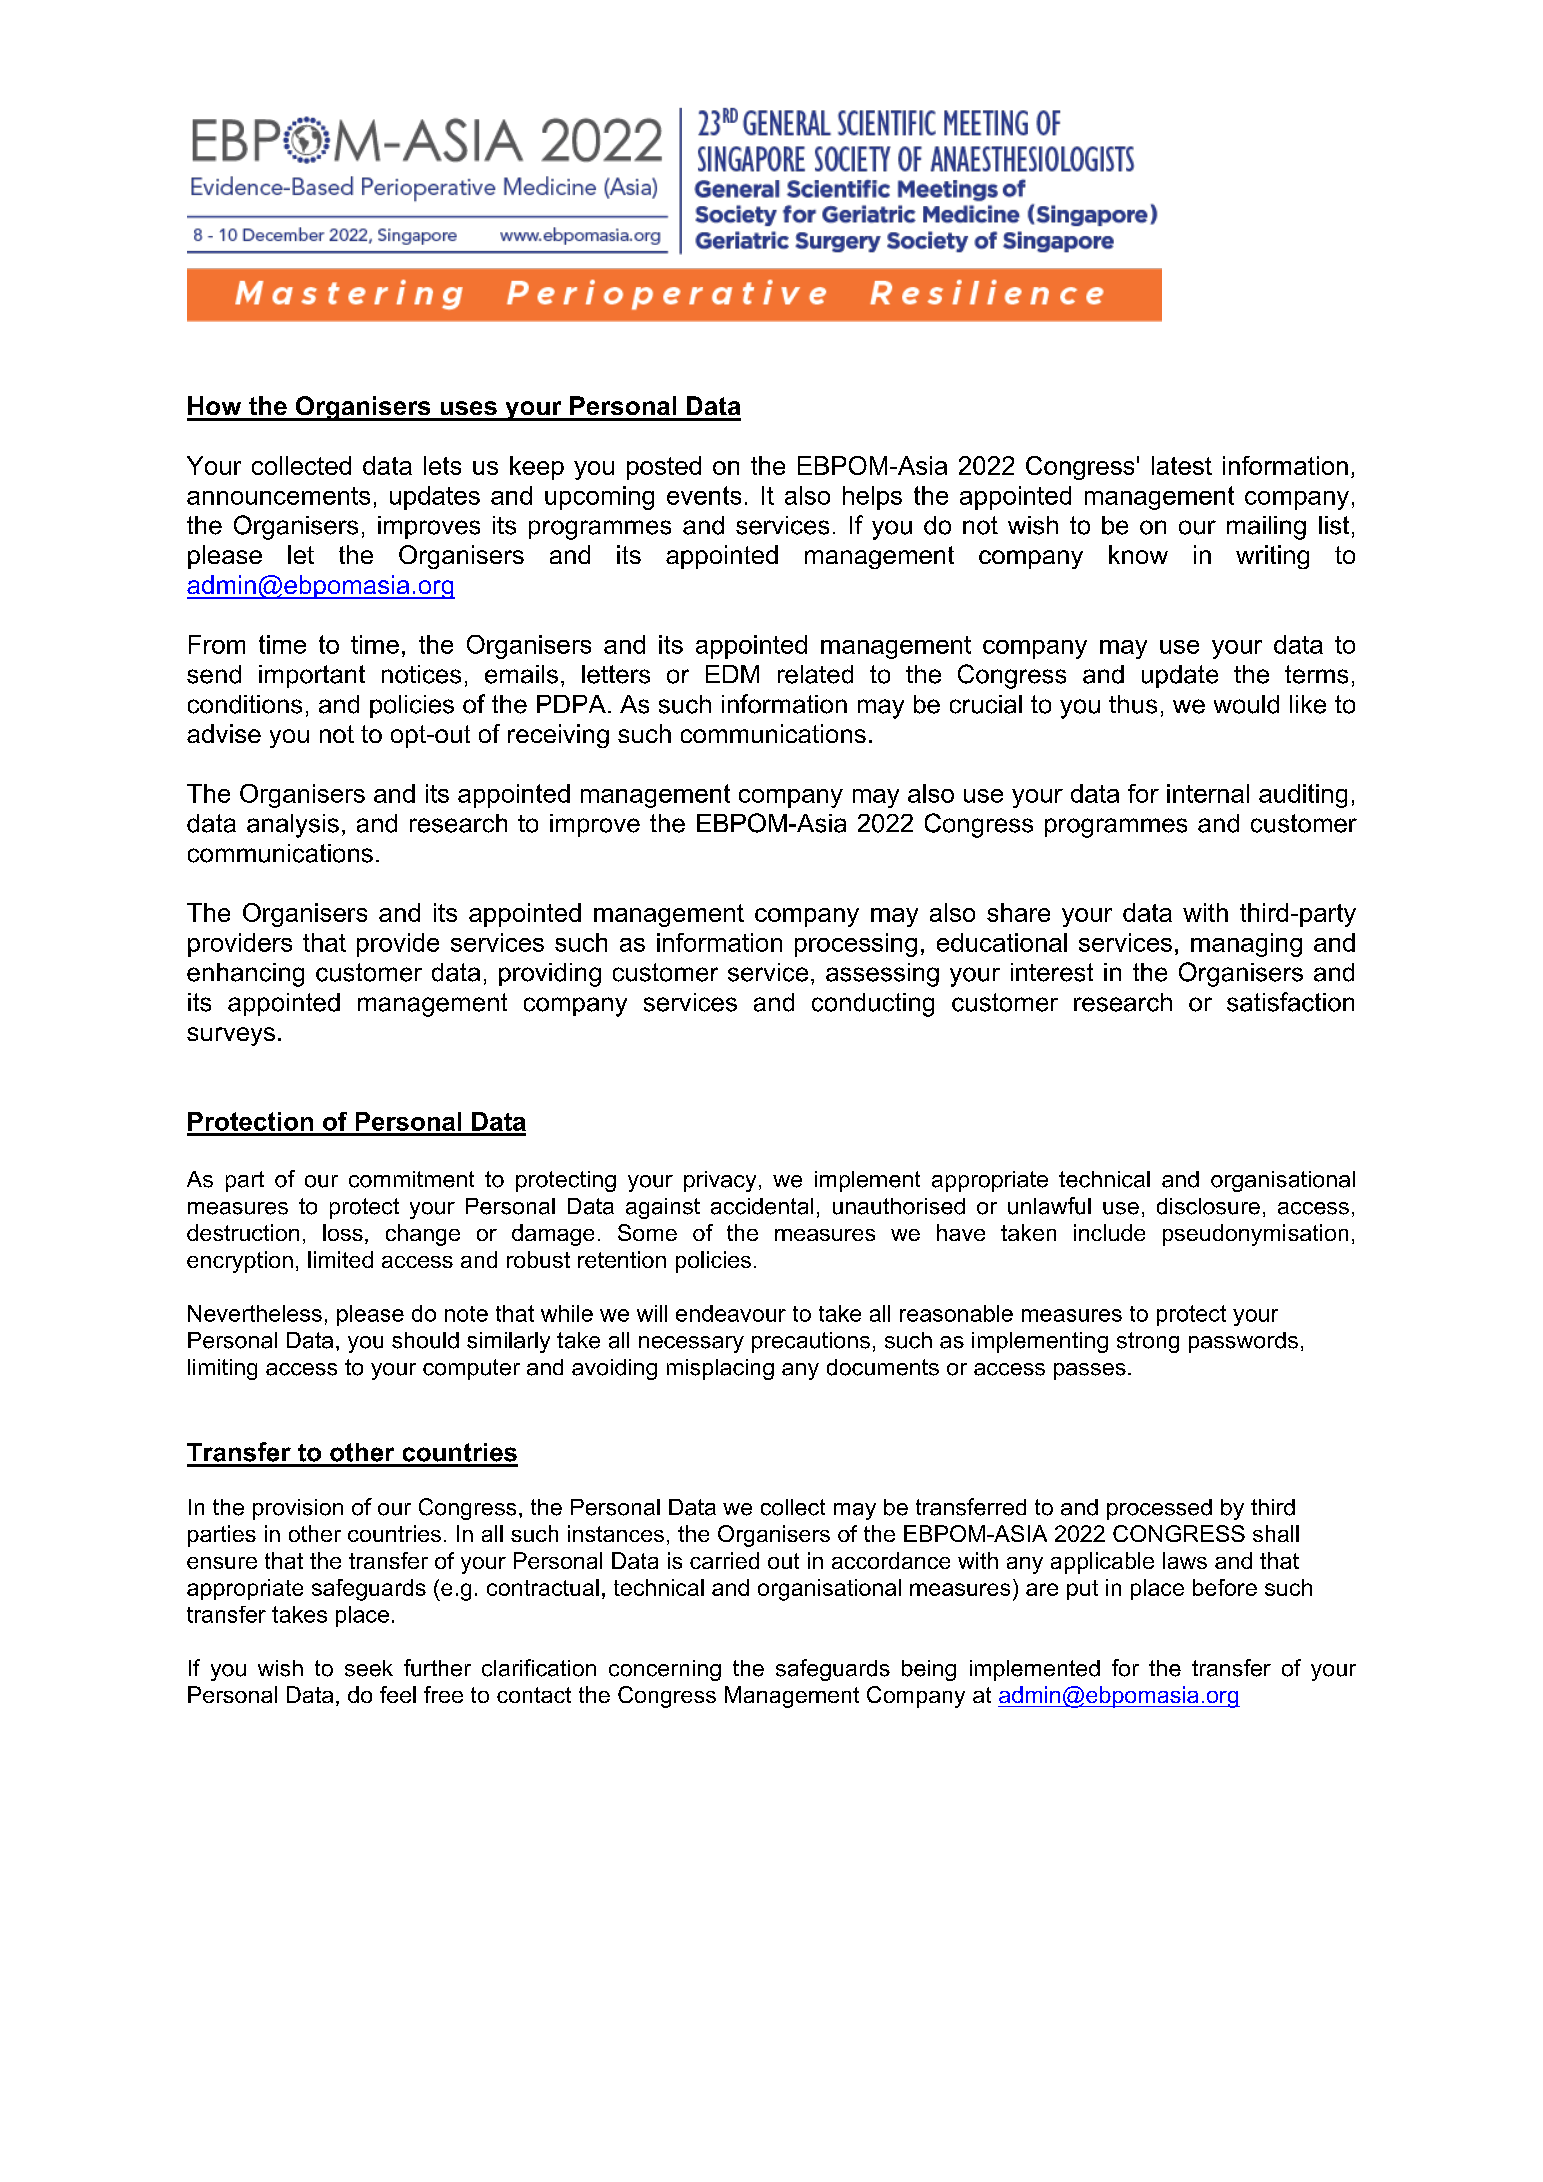  Describe the element at coordinates (665, 1670) in the screenshot. I see `concerning` at that location.
